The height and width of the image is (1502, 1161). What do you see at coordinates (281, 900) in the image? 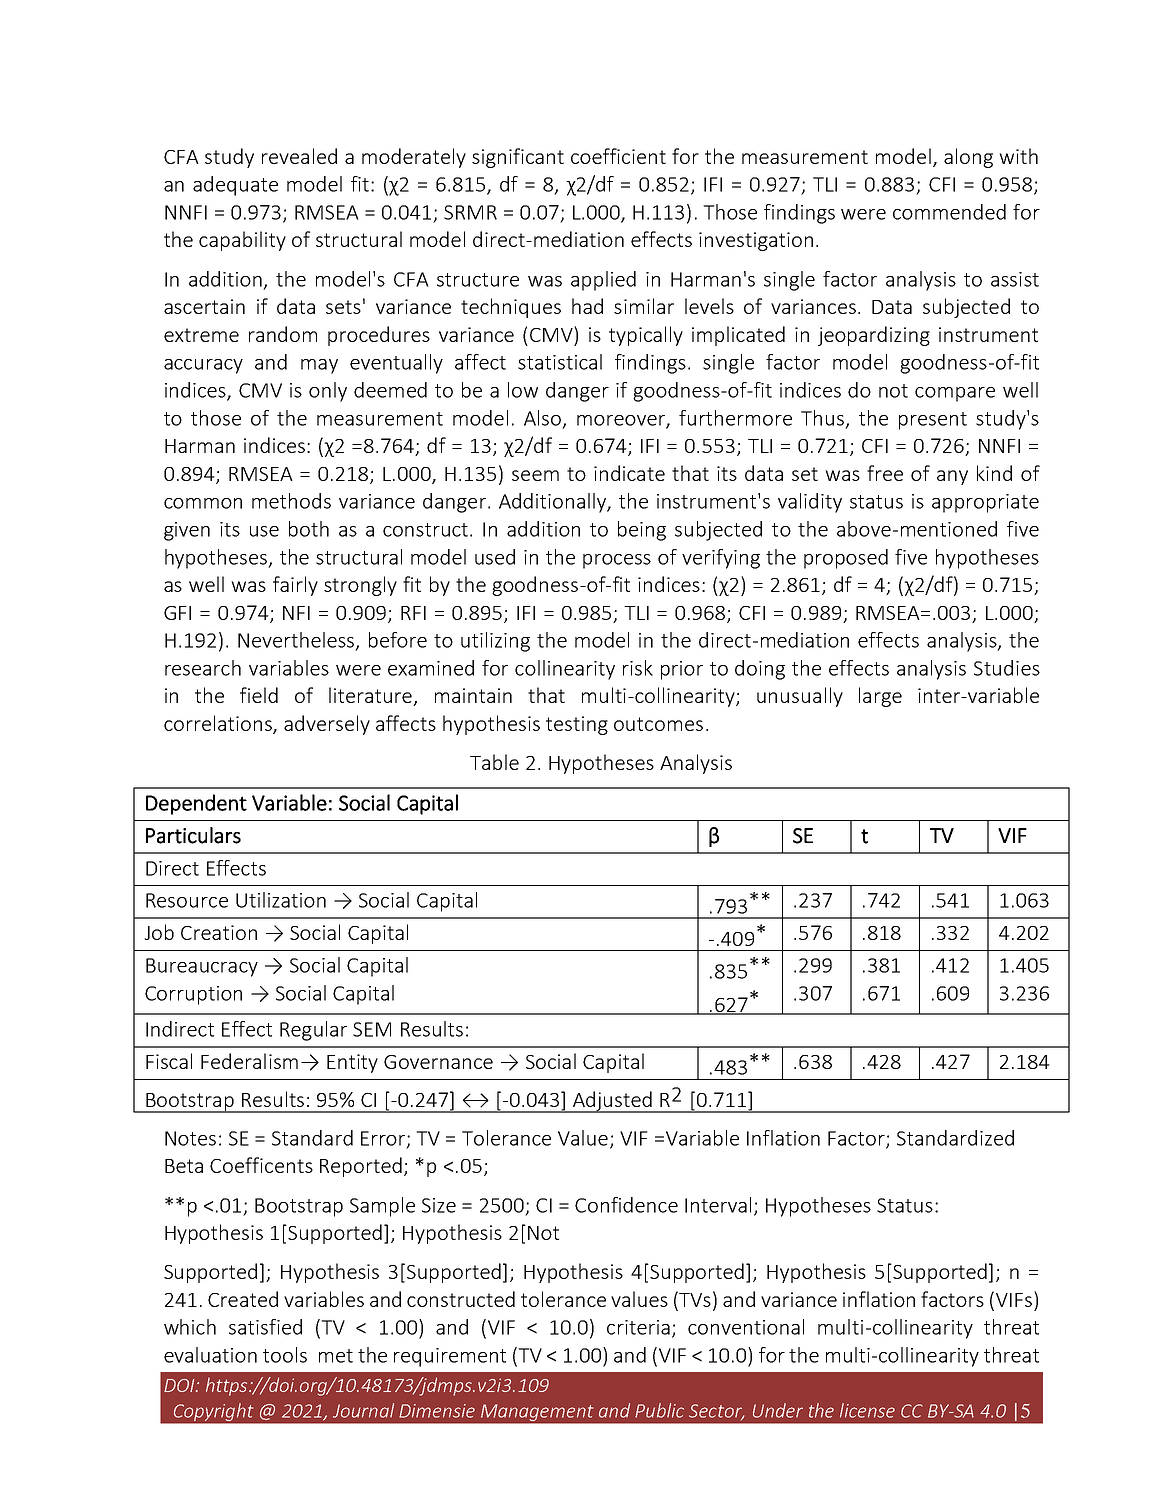
I see `Utilization` at bounding box center [281, 900].
